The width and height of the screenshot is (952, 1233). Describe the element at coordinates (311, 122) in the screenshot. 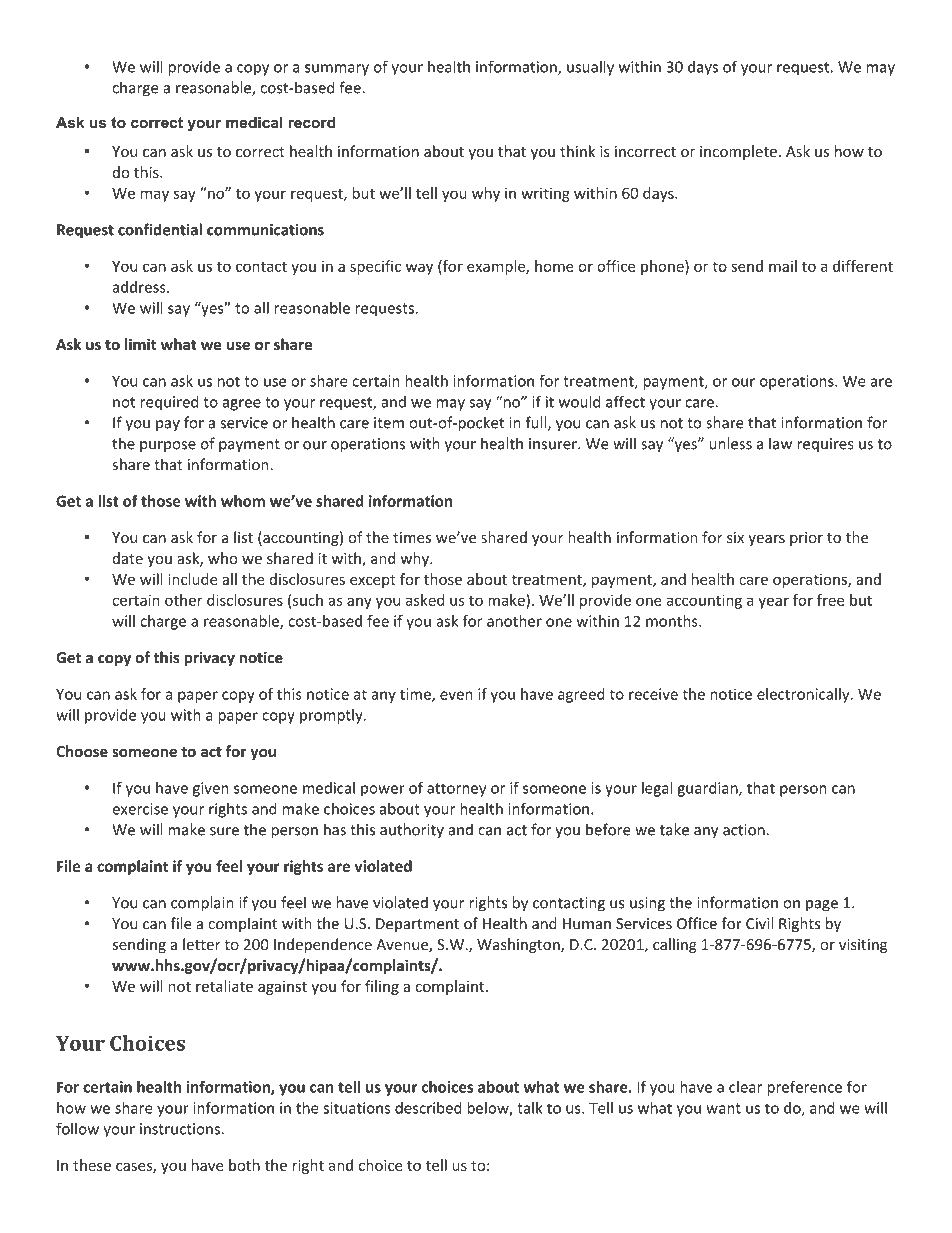

I see `record` at that location.
